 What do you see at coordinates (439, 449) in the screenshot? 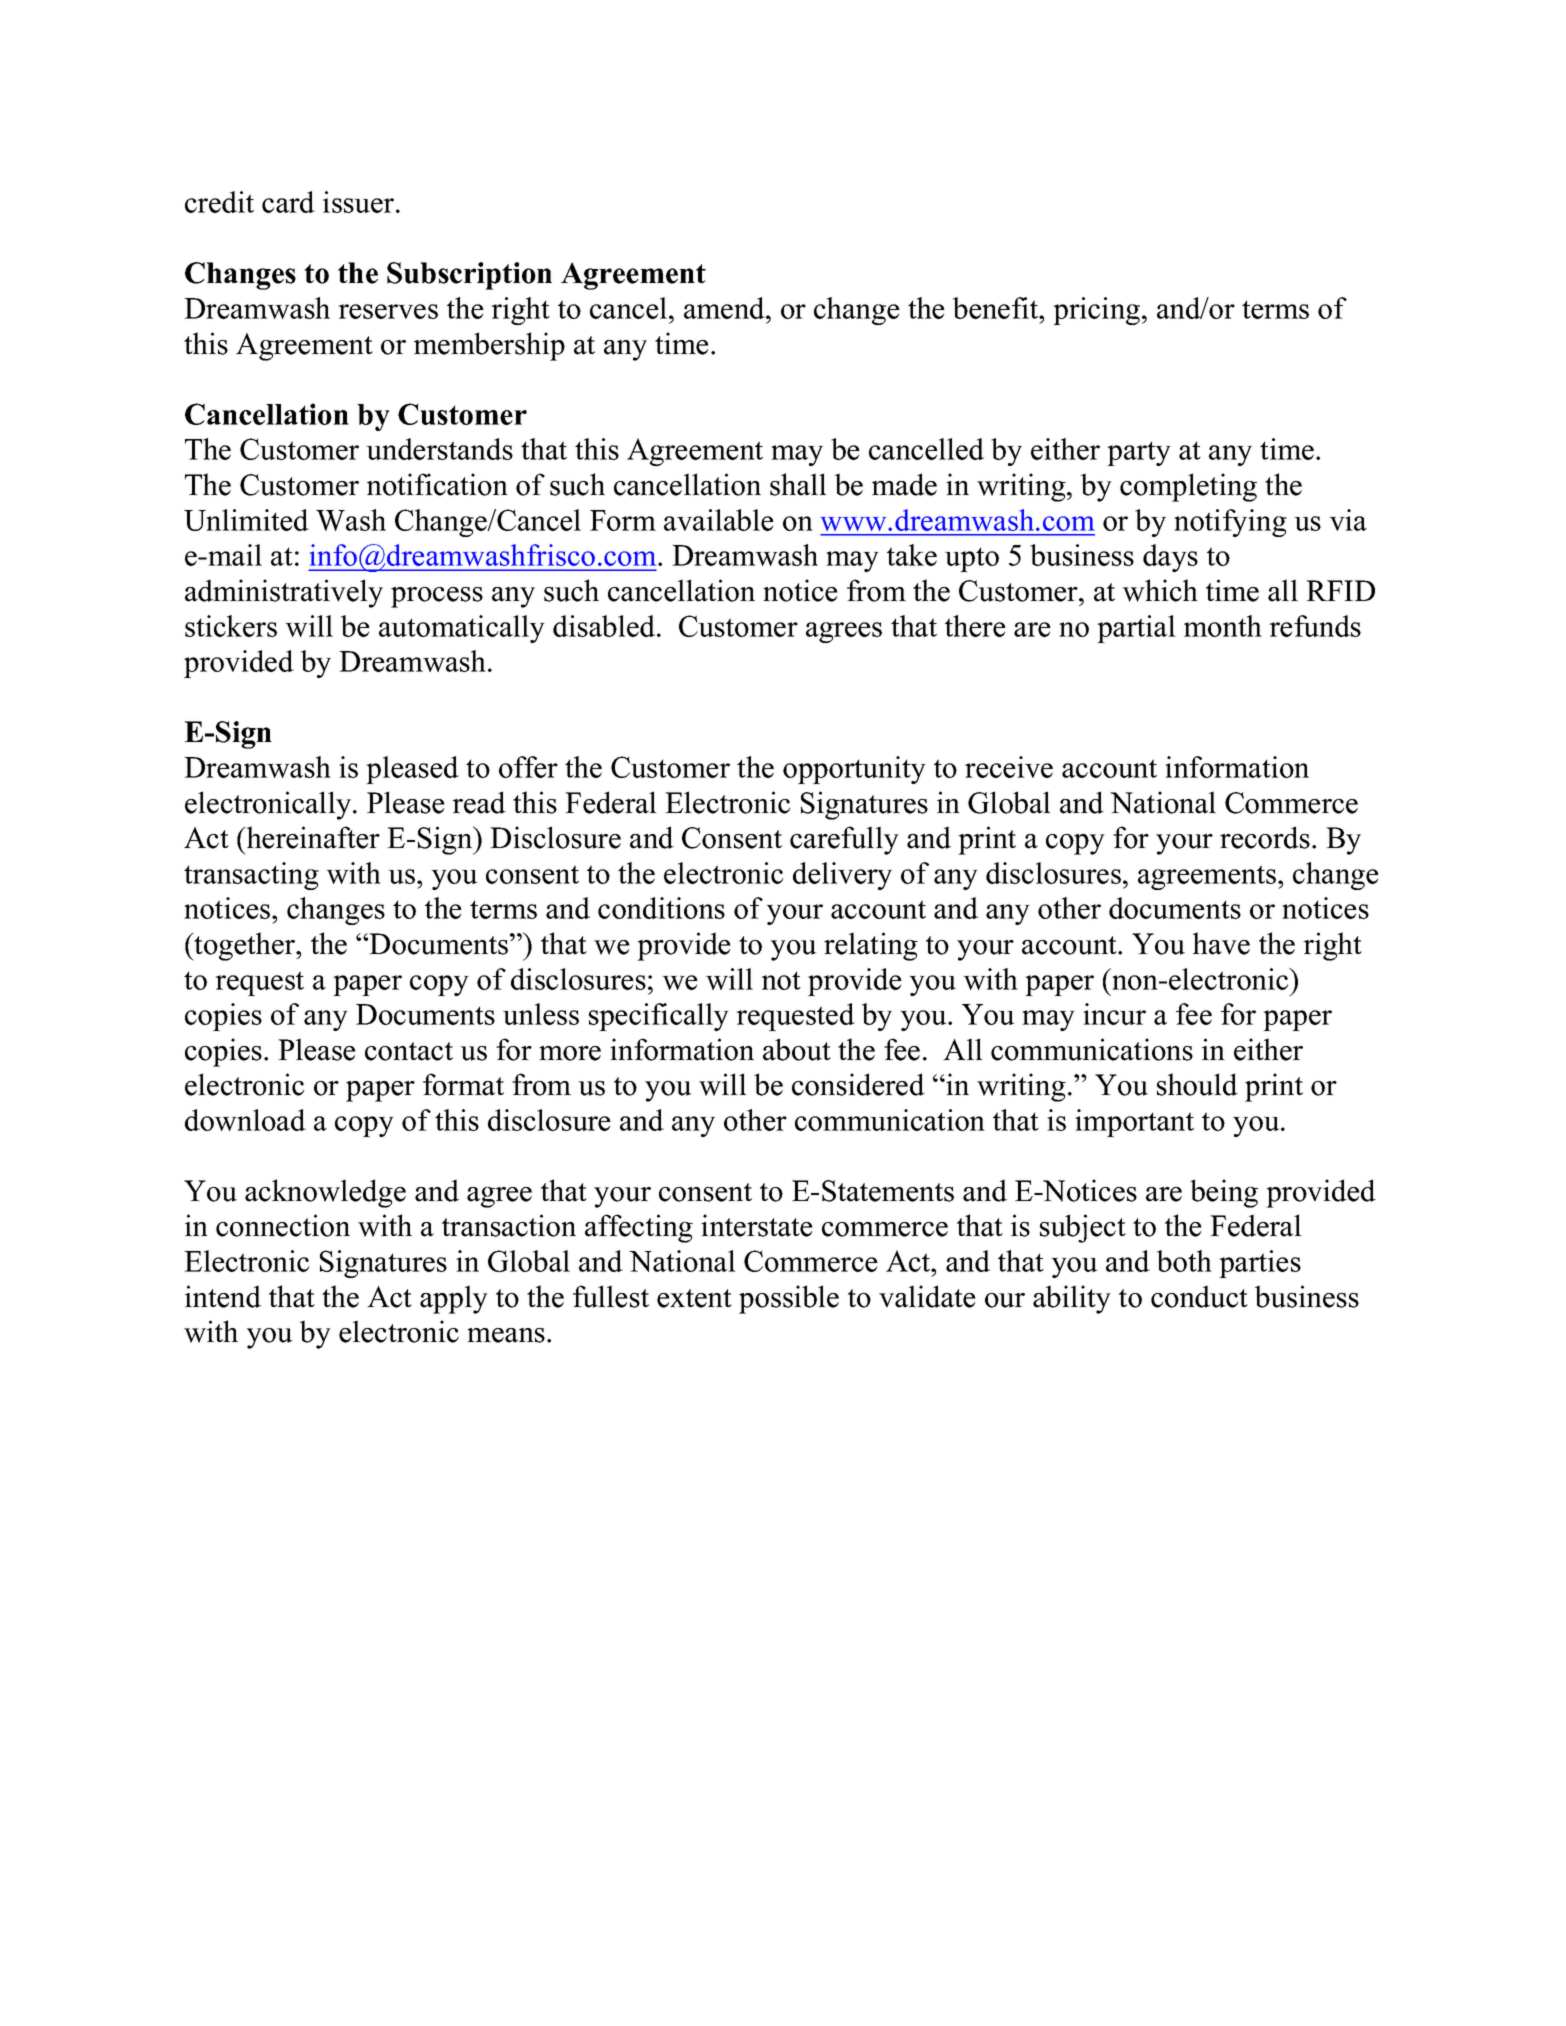
I see `understands` at bounding box center [439, 449].
